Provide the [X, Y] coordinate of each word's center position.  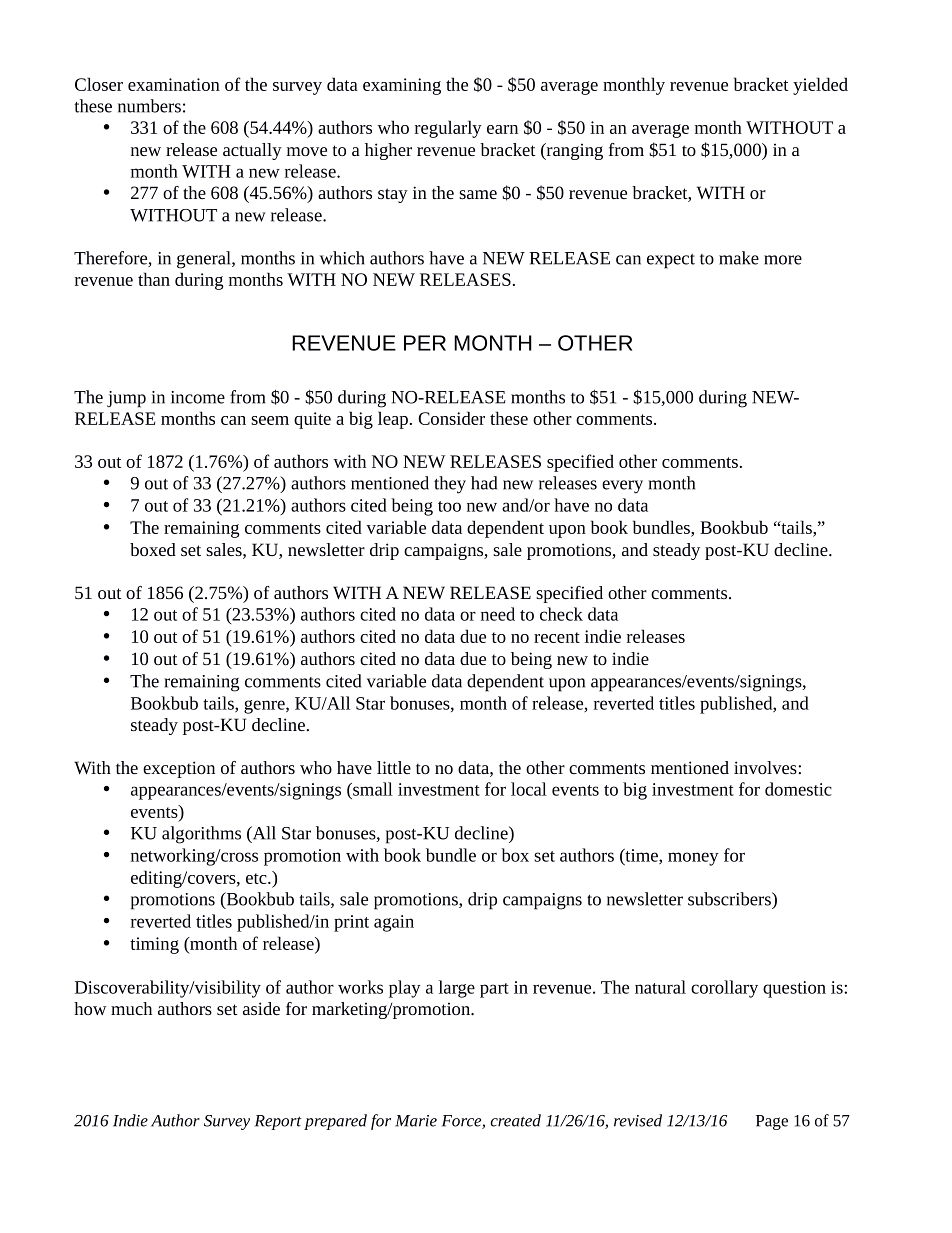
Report [278, 1122]
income [198, 397]
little [394, 767]
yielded [820, 86]
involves [766, 767]
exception [179, 769]
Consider [451, 418]
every [622, 487]
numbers [149, 106]
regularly [448, 129]
